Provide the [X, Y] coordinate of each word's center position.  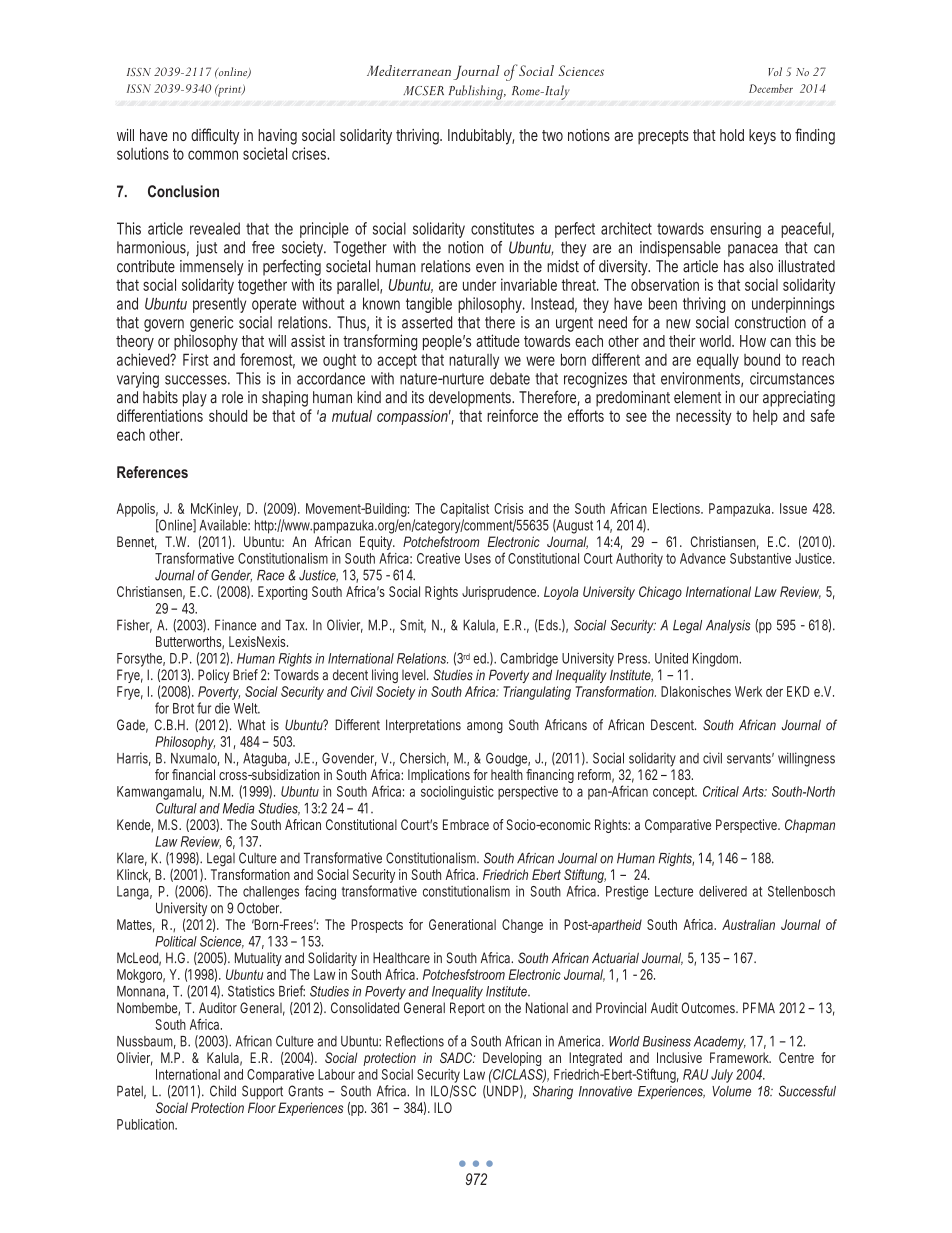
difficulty [215, 136]
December [771, 88]
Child [223, 1091]
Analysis [728, 627]
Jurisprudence [500, 593]
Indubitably [481, 137]
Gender [231, 575]
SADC [457, 1057]
